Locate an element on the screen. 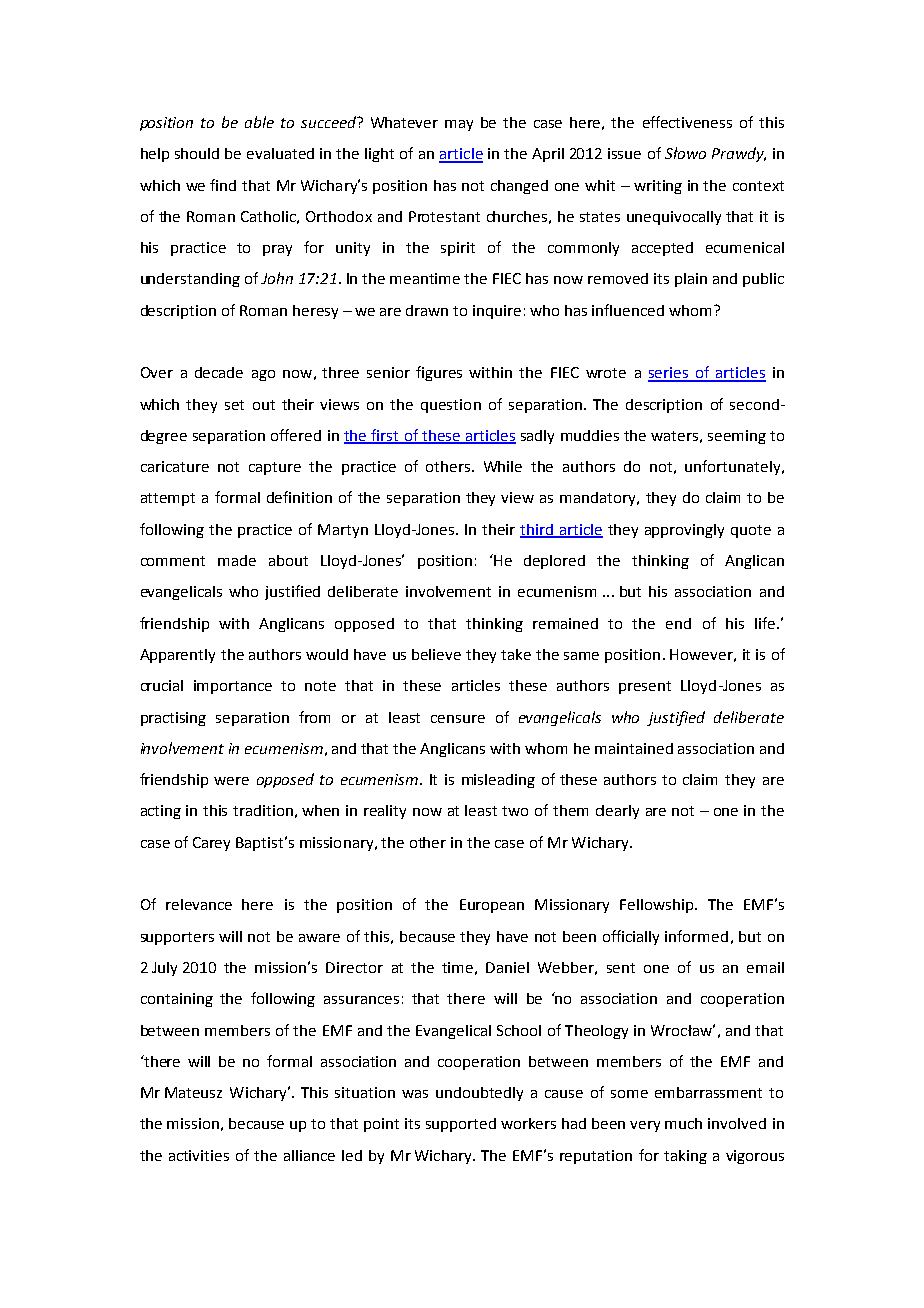 This screenshot has width=924, height=1308. may is located at coordinates (459, 125).
